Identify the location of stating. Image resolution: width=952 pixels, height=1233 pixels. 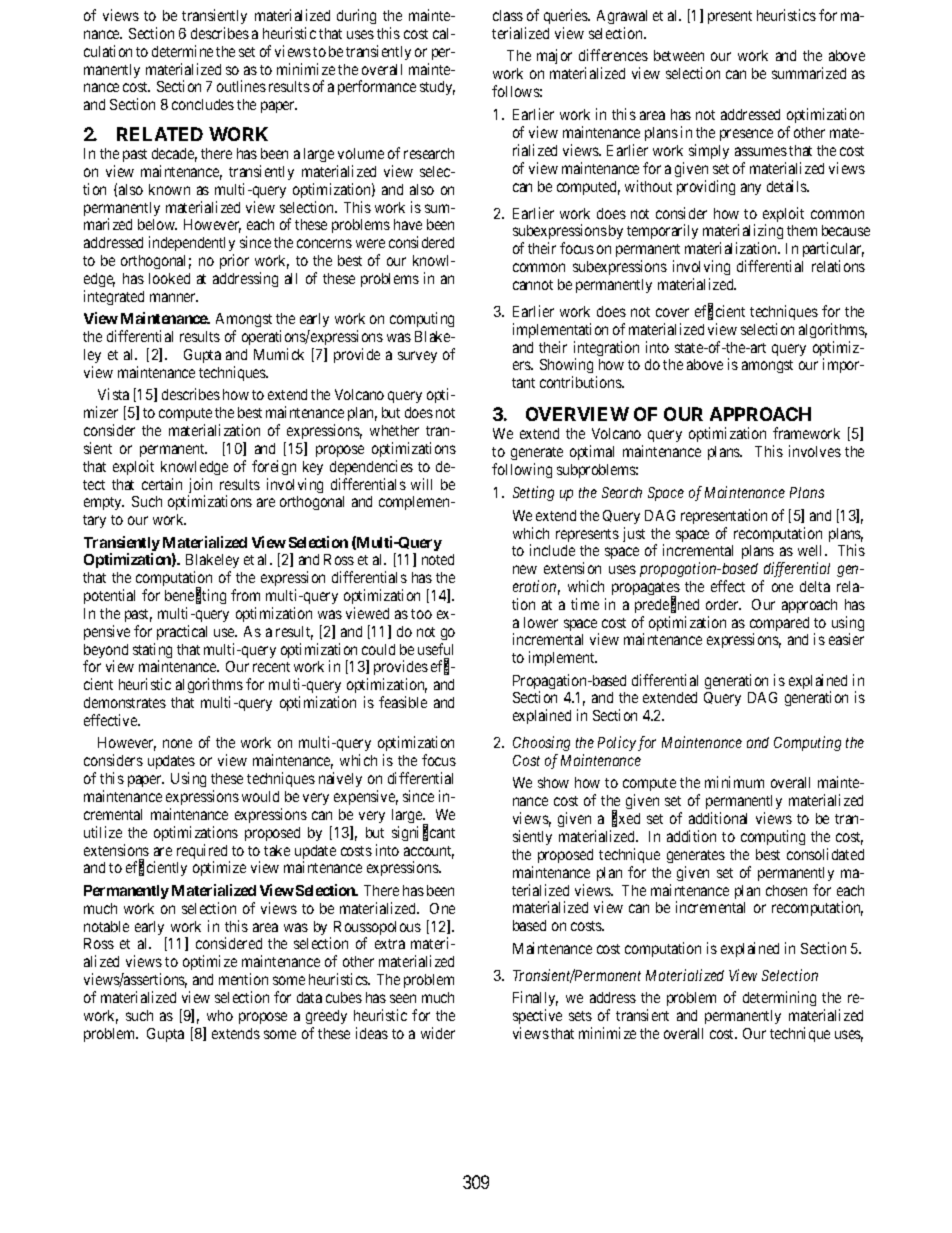
(152, 652).
